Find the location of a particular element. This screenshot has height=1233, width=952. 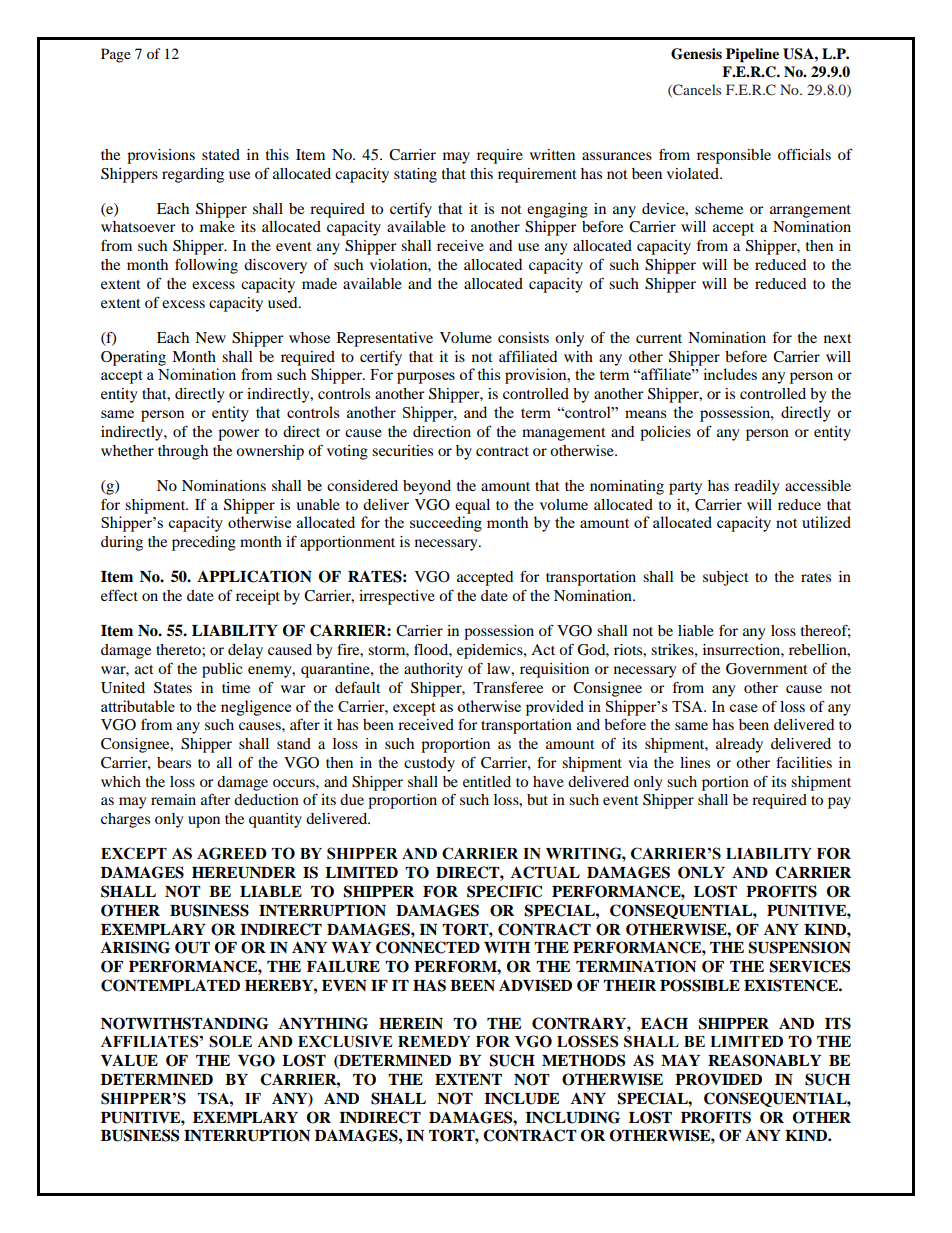

written is located at coordinates (552, 154).
